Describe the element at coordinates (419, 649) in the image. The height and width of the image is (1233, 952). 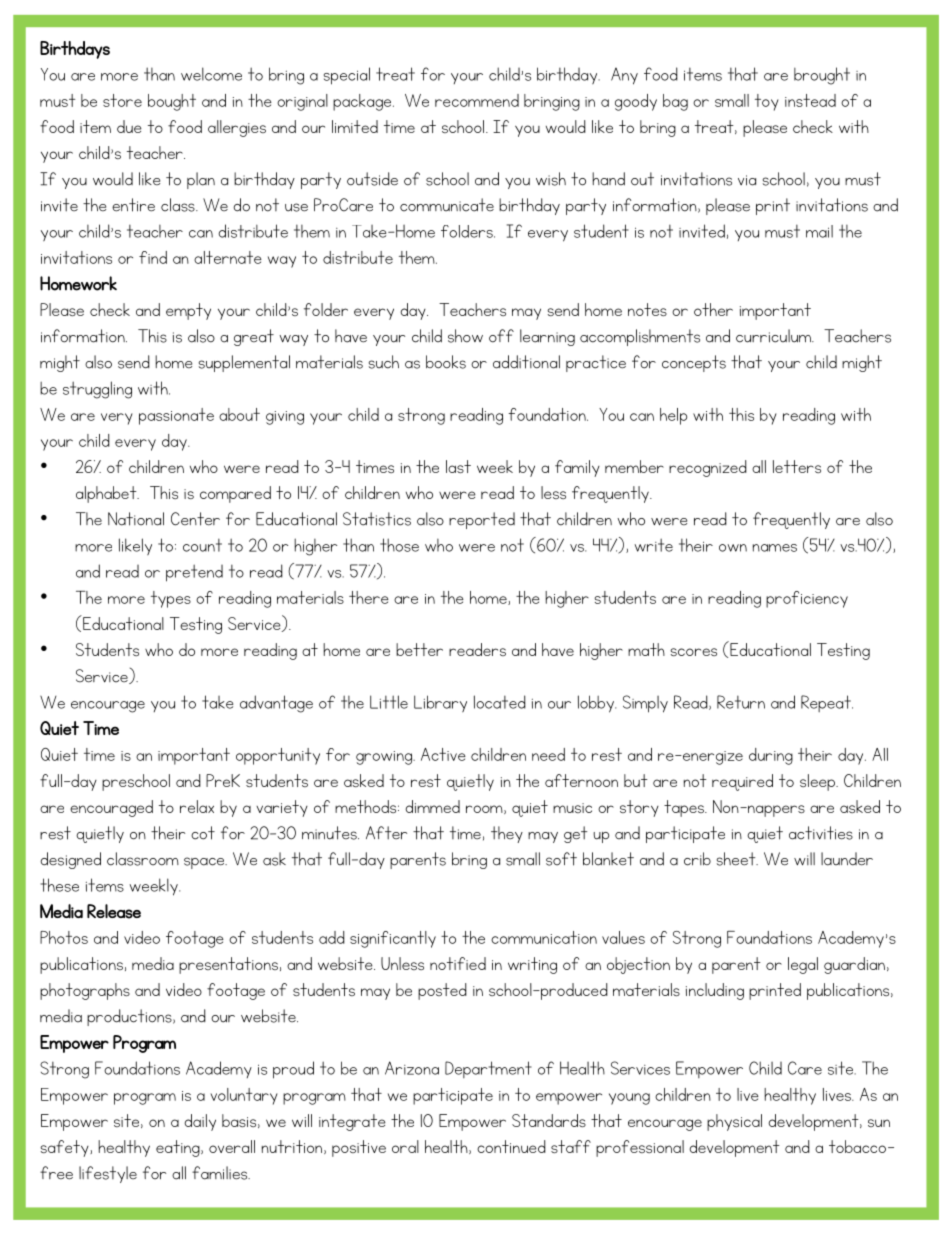
I see `better` at that location.
